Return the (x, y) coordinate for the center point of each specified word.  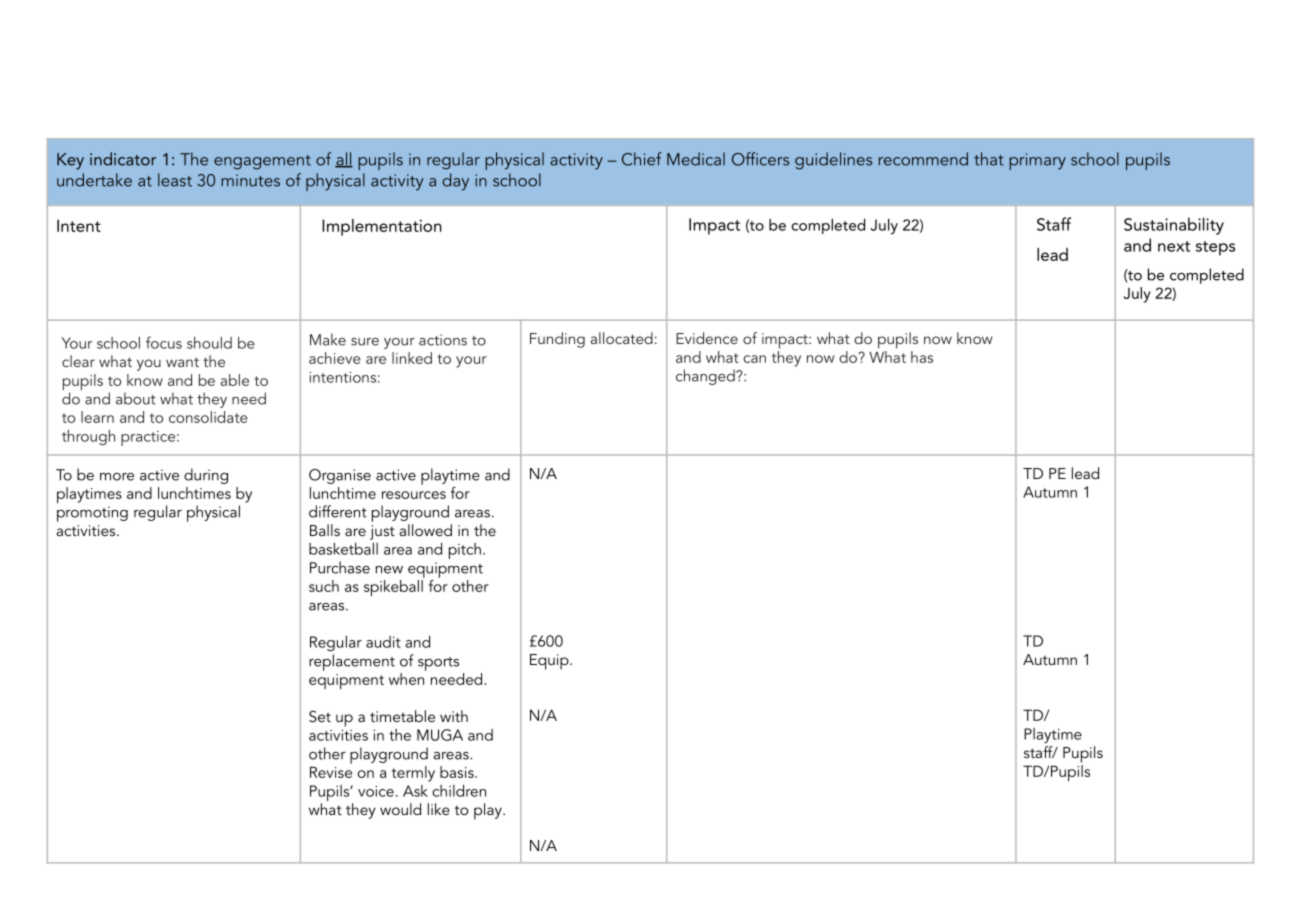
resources (414, 495)
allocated (622, 338)
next (1174, 246)
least (175, 180)
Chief (642, 159)
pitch (465, 551)
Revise (331, 772)
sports (438, 664)
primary (1037, 161)
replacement (352, 662)
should (209, 343)
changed (706, 377)
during (206, 476)
